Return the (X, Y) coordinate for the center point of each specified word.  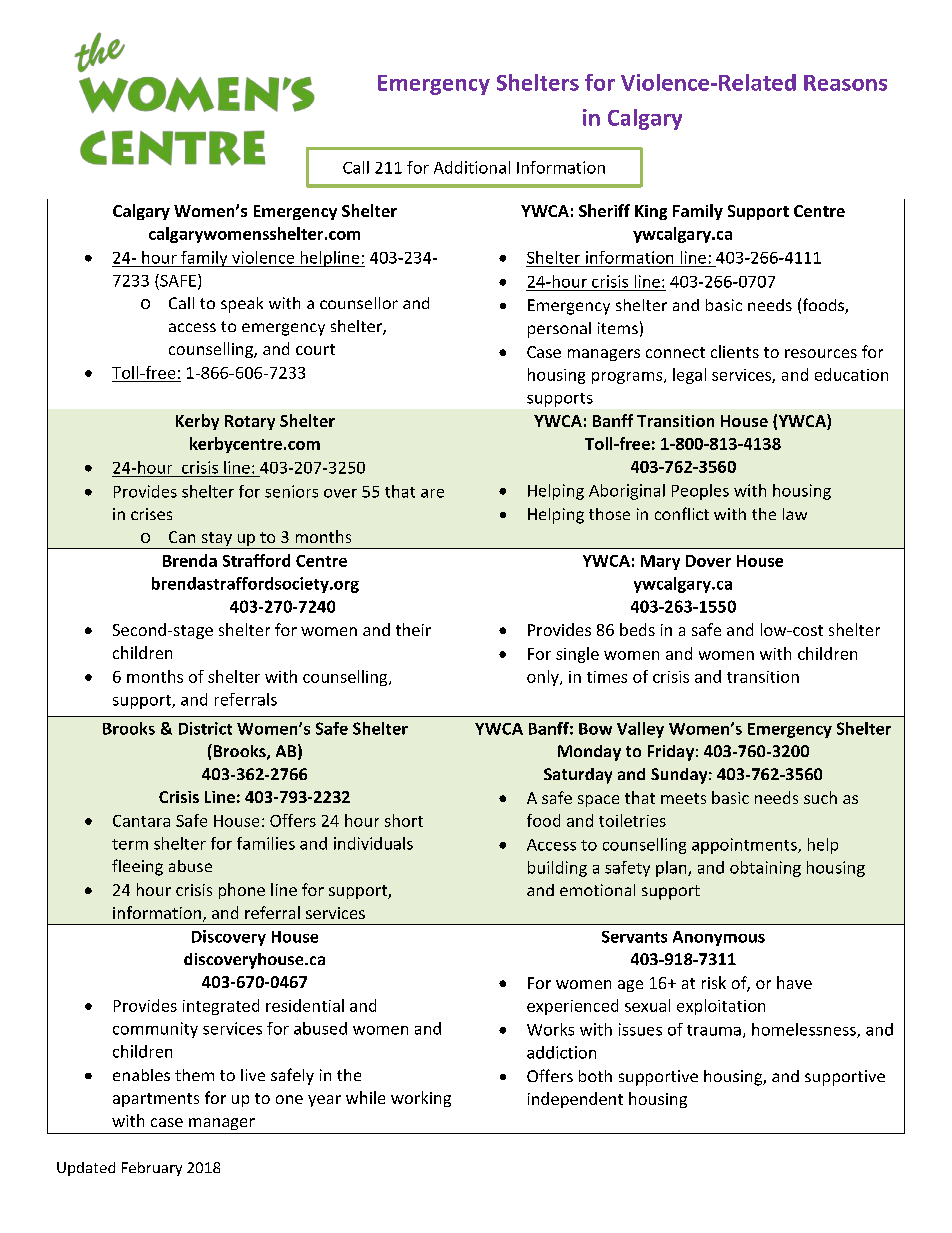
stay (216, 540)
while (365, 1097)
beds (637, 629)
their (413, 629)
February (152, 1169)
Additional (472, 167)
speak (242, 305)
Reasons (845, 83)
